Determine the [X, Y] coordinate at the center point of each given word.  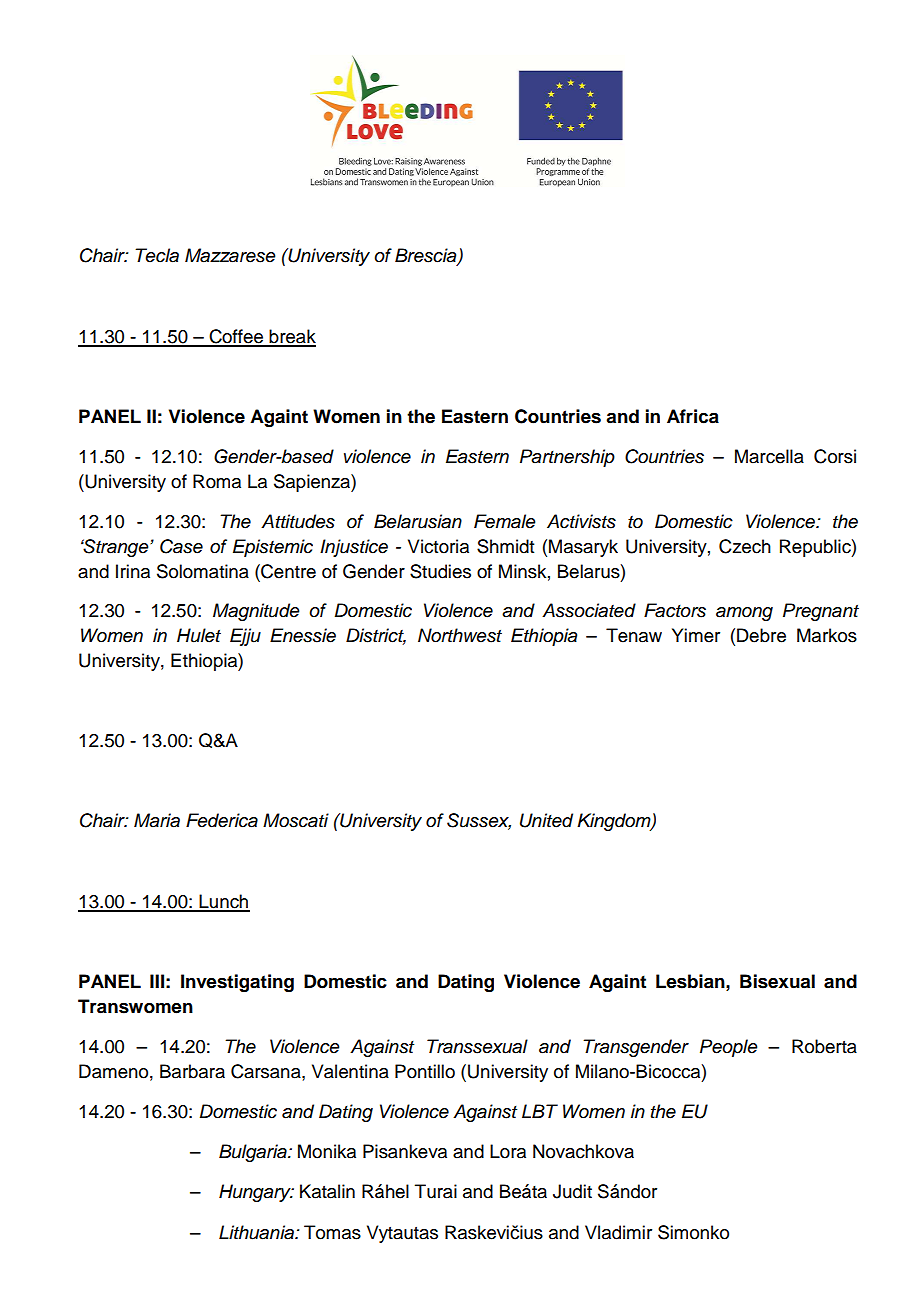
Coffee [236, 337]
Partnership [567, 458]
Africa [693, 416]
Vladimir [618, 1232]
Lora [508, 1151]
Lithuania [257, 1232]
